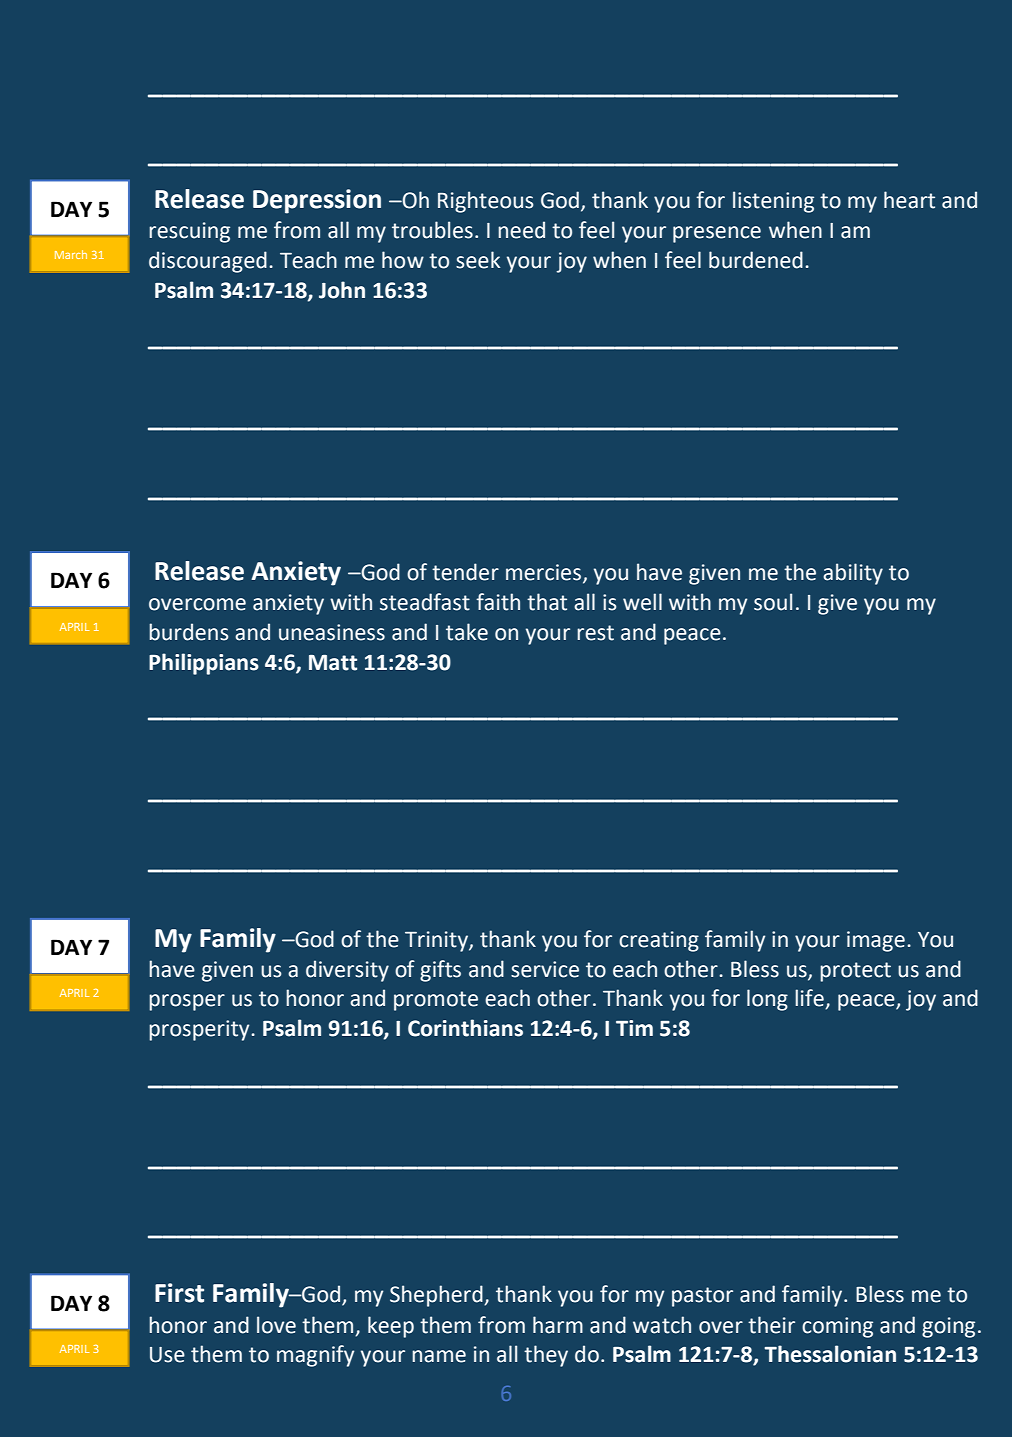 The height and width of the screenshot is (1437, 1012). Describe the element at coordinates (853, 574) in the screenshot. I see `ability` at that location.
